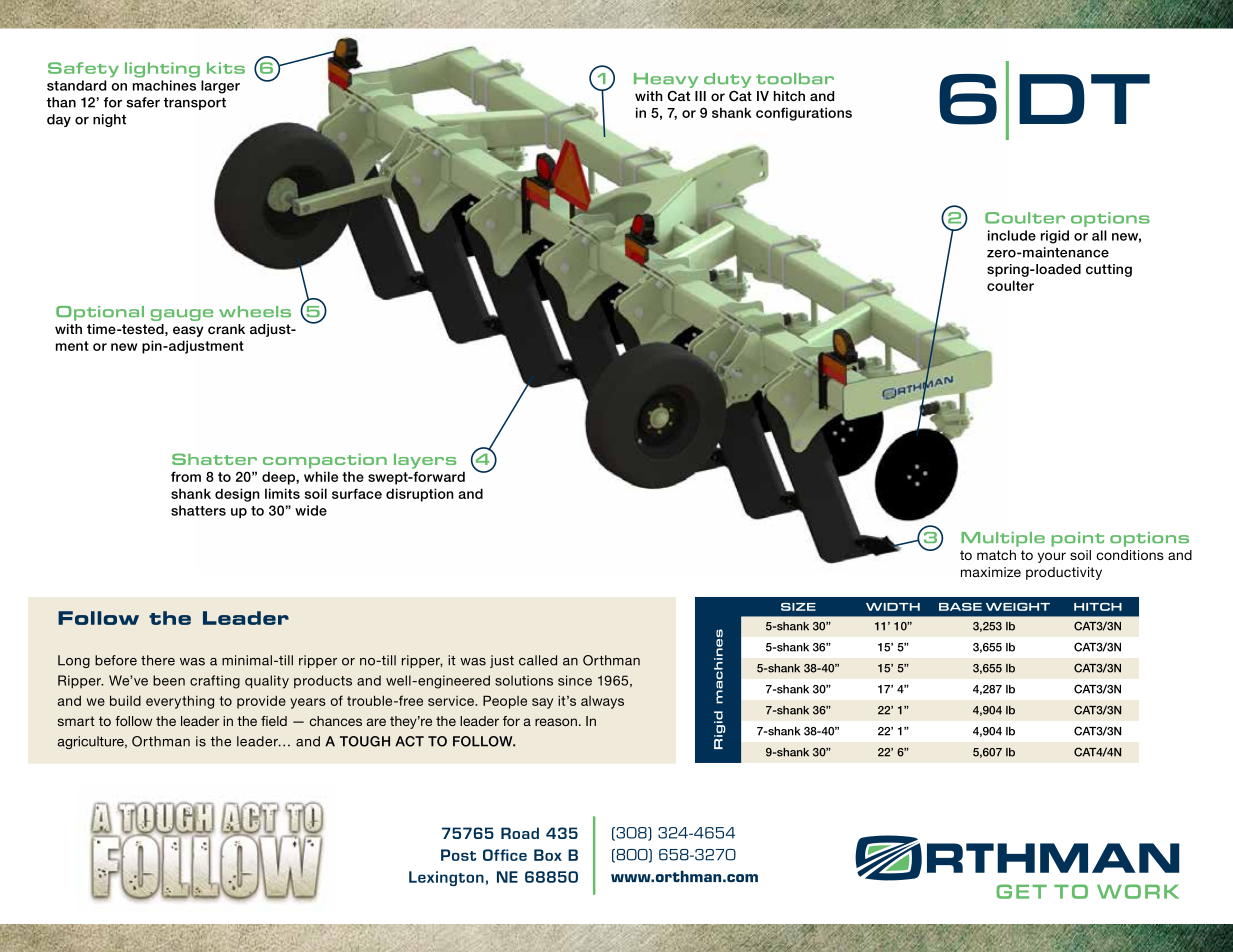 This document has height=952, width=1233. What do you see at coordinates (666, 80) in the document?
I see `Heavy` at bounding box center [666, 80].
